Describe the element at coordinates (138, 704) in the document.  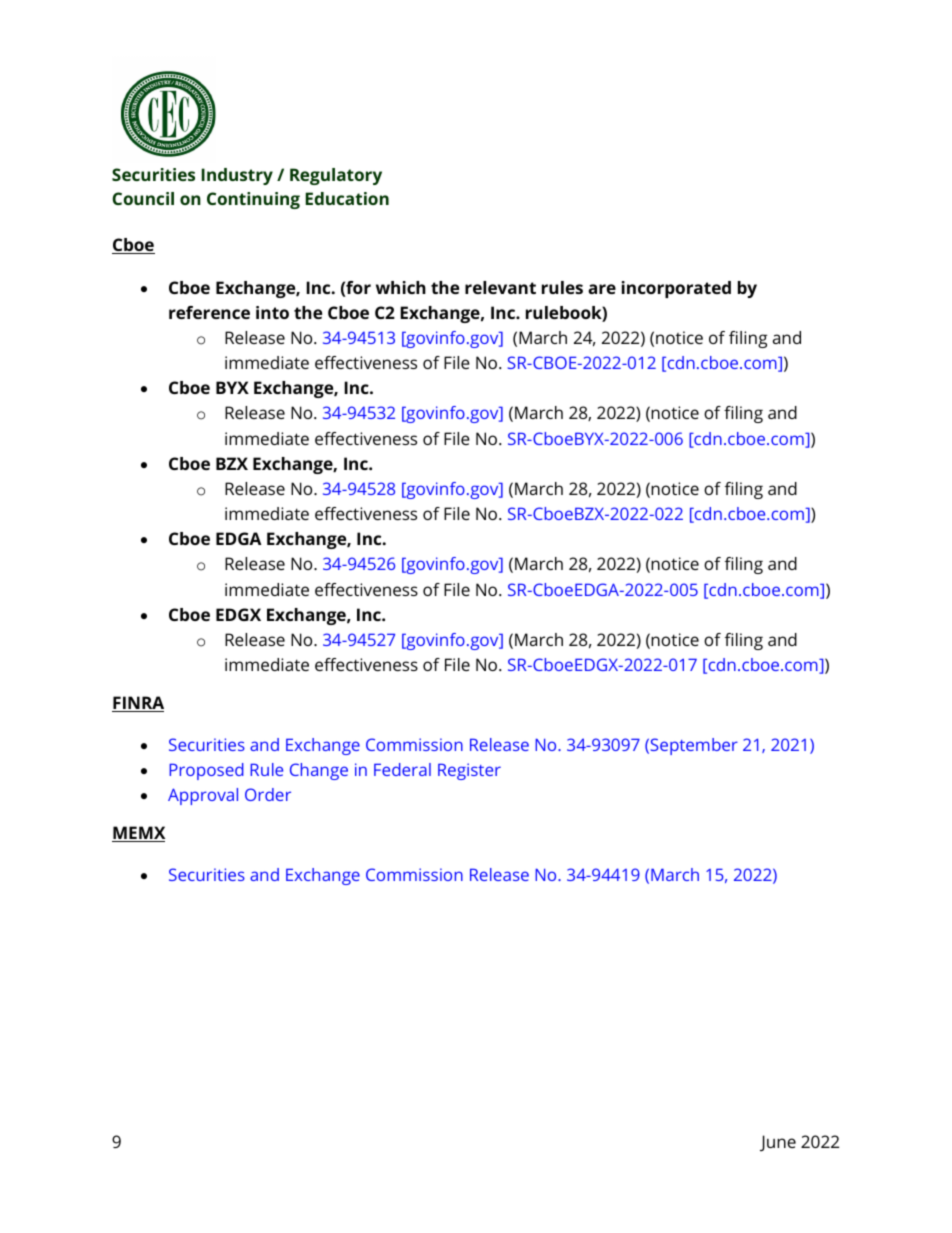
I see `FINRA` at that location.
